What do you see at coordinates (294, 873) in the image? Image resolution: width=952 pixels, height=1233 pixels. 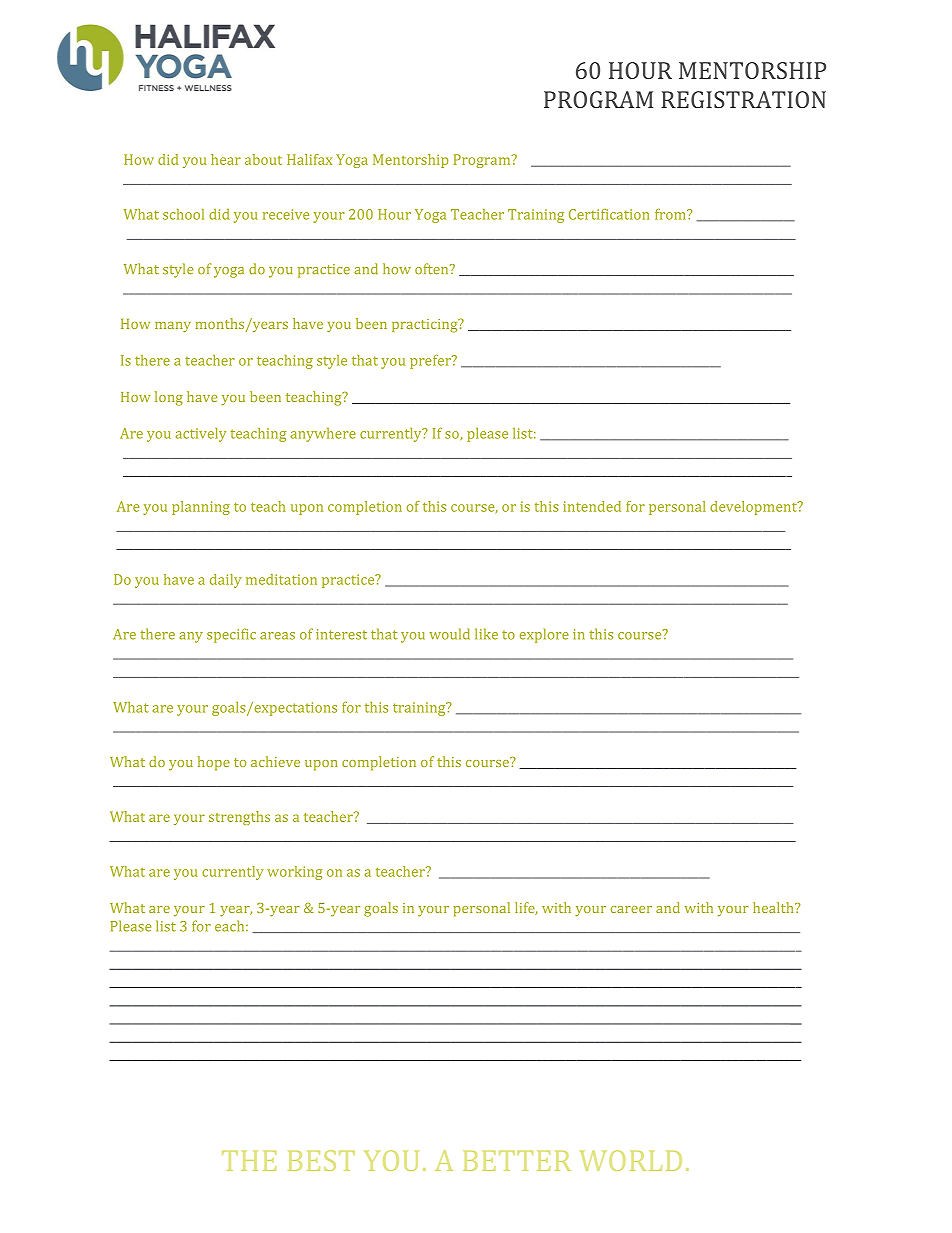 I see `working` at bounding box center [294, 873].
